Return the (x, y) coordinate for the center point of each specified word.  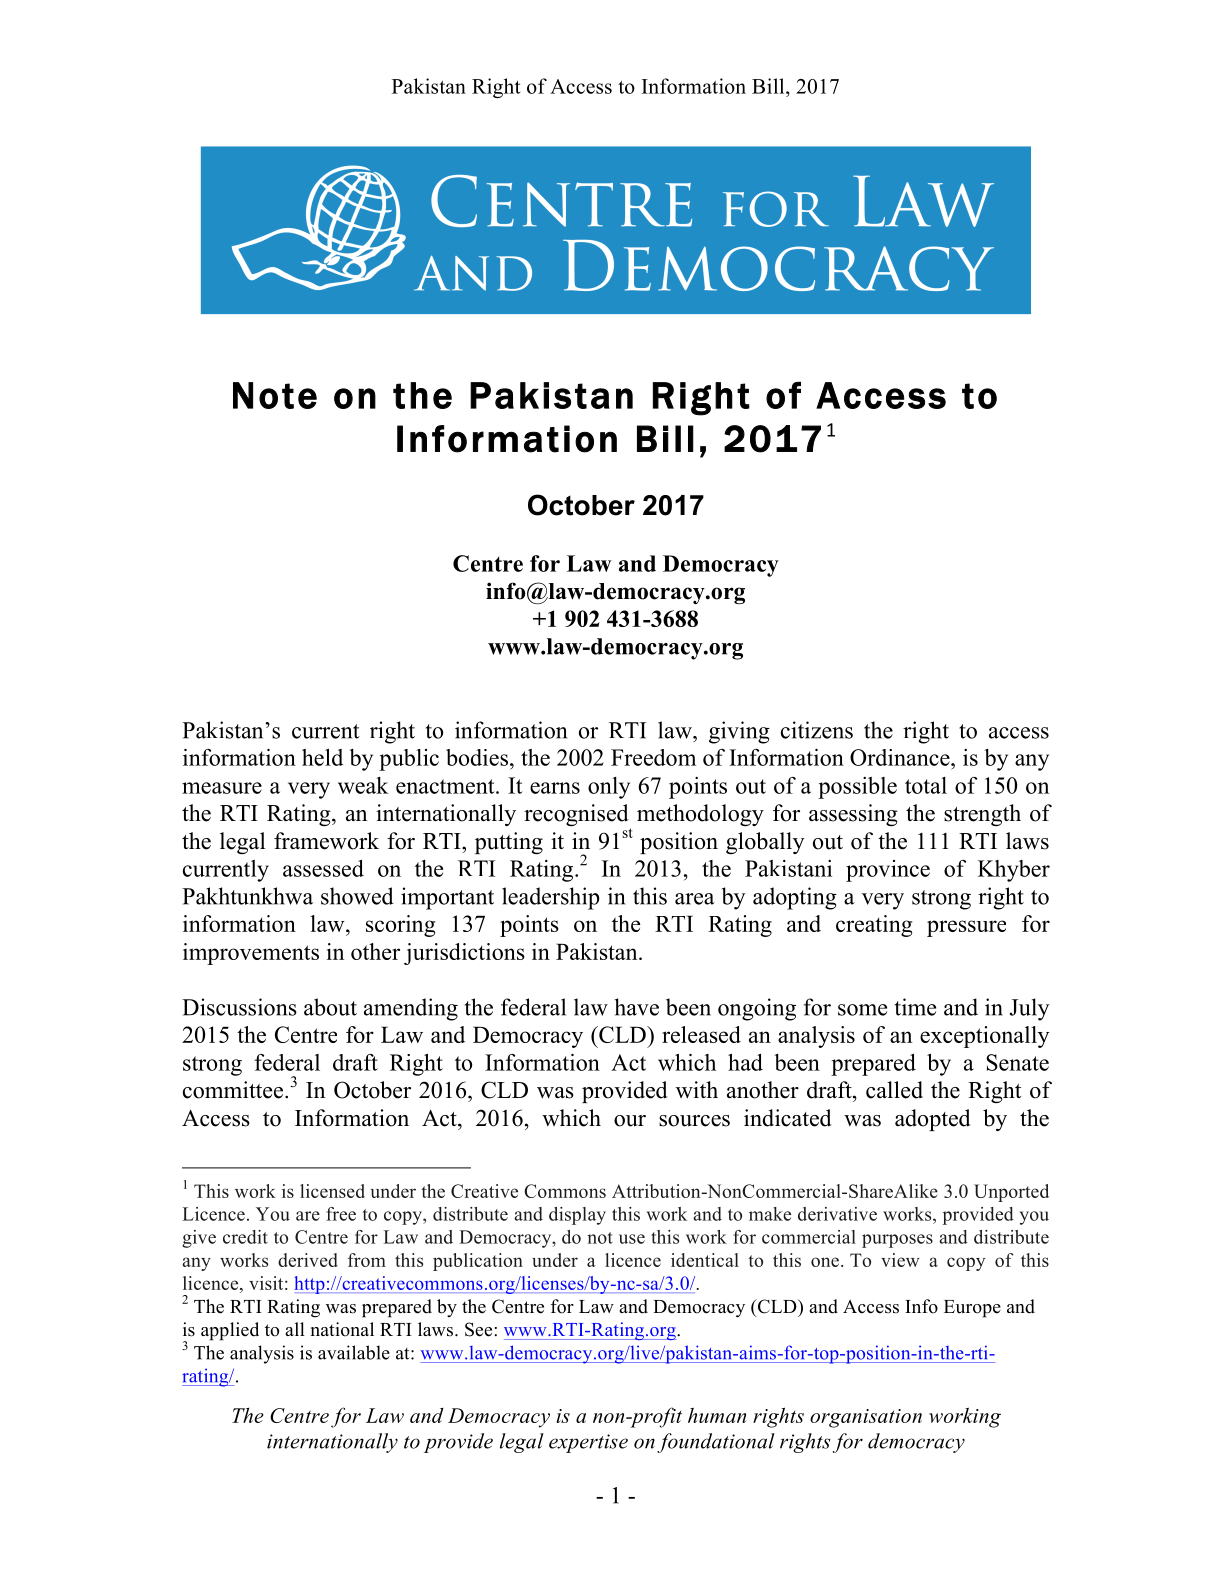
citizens (817, 730)
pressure (966, 928)
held (322, 757)
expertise (588, 1443)
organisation (866, 1418)
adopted (932, 1120)
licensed (332, 1191)
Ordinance (901, 757)
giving (739, 732)
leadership (551, 898)
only (609, 788)
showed (357, 896)
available (354, 1352)
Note (275, 395)
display (577, 1216)
